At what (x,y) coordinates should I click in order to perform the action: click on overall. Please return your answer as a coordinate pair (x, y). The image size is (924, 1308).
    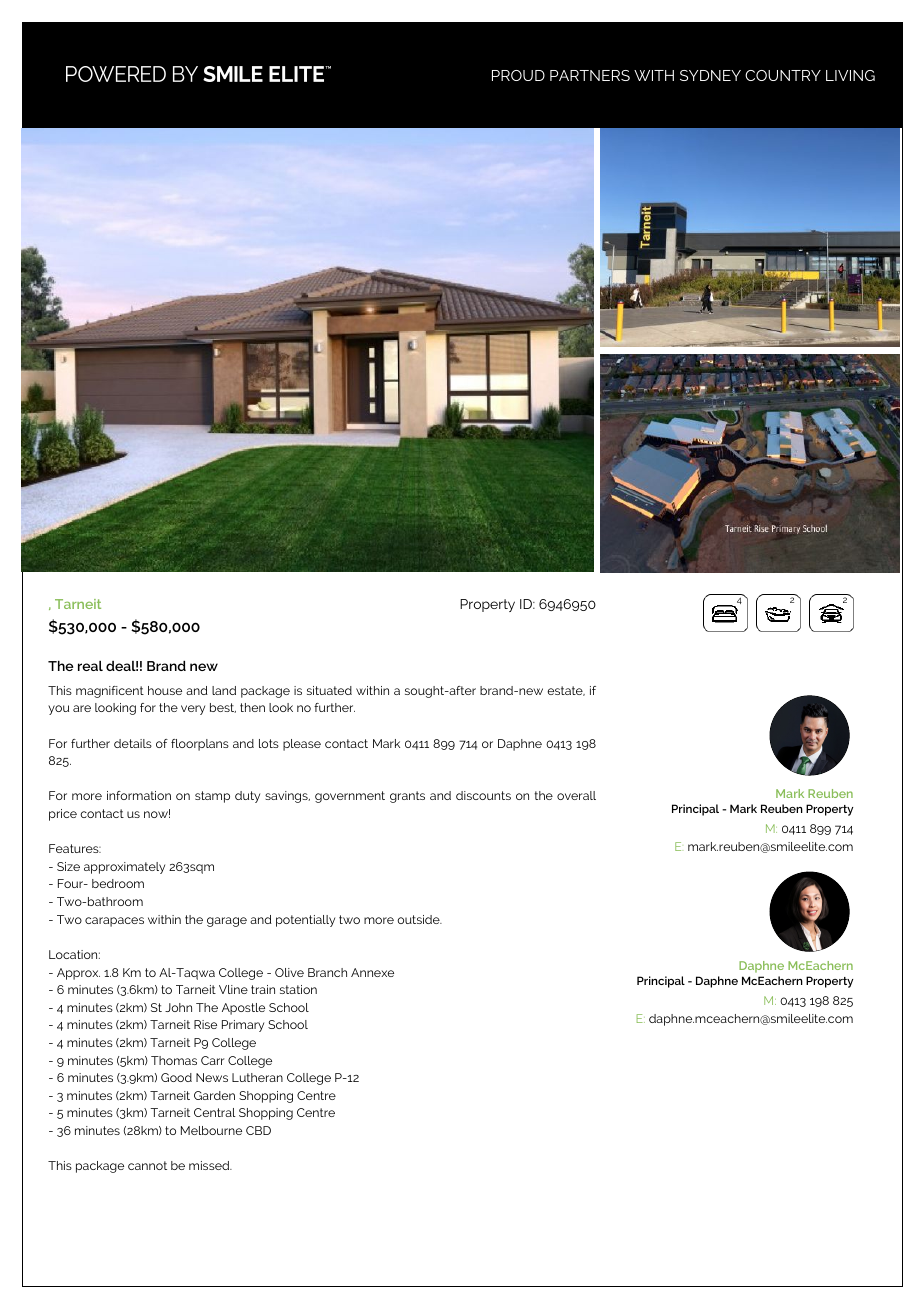
    Looking at the image, I should click on (576, 795).
